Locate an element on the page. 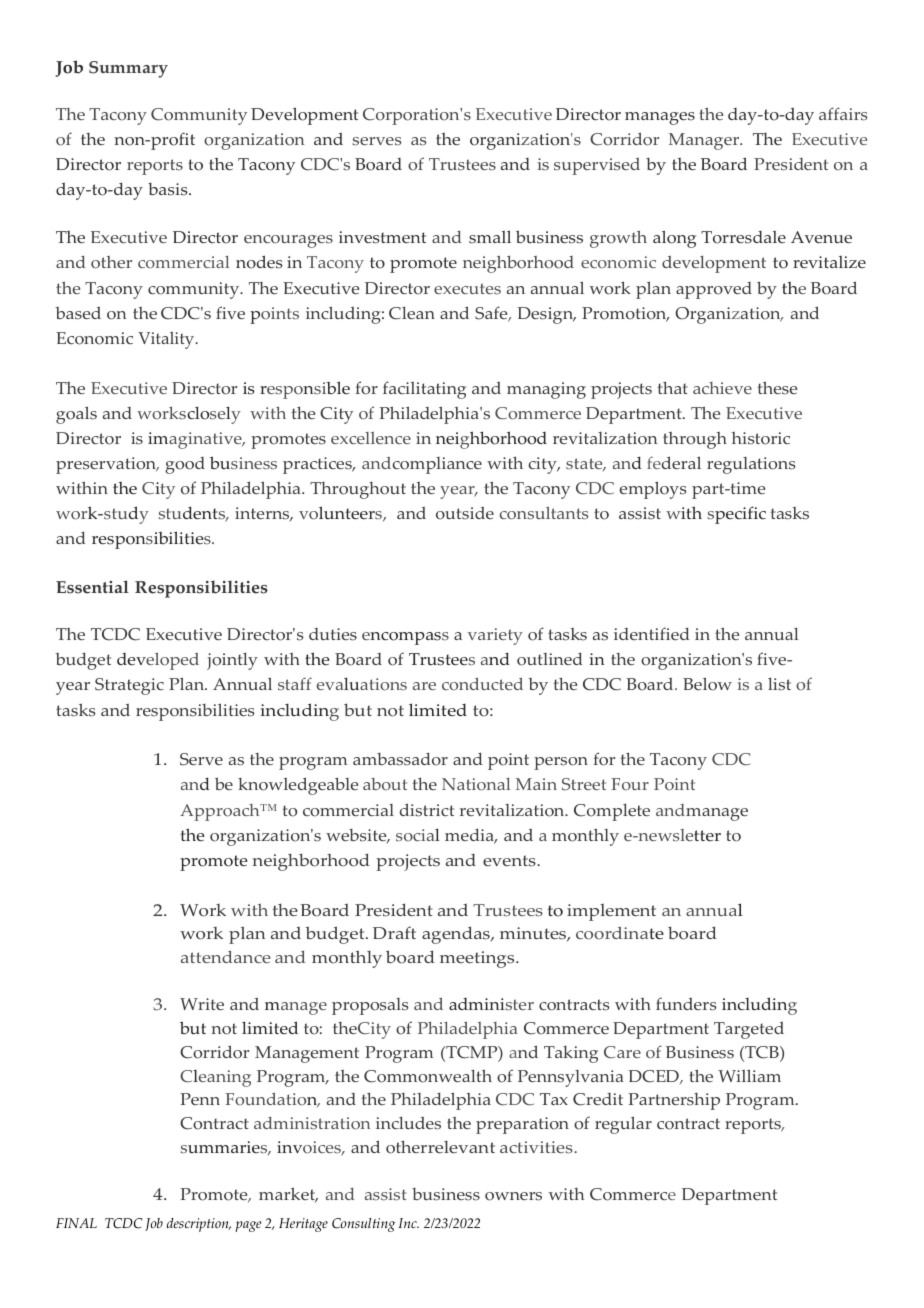  list is located at coordinates (779, 684).
